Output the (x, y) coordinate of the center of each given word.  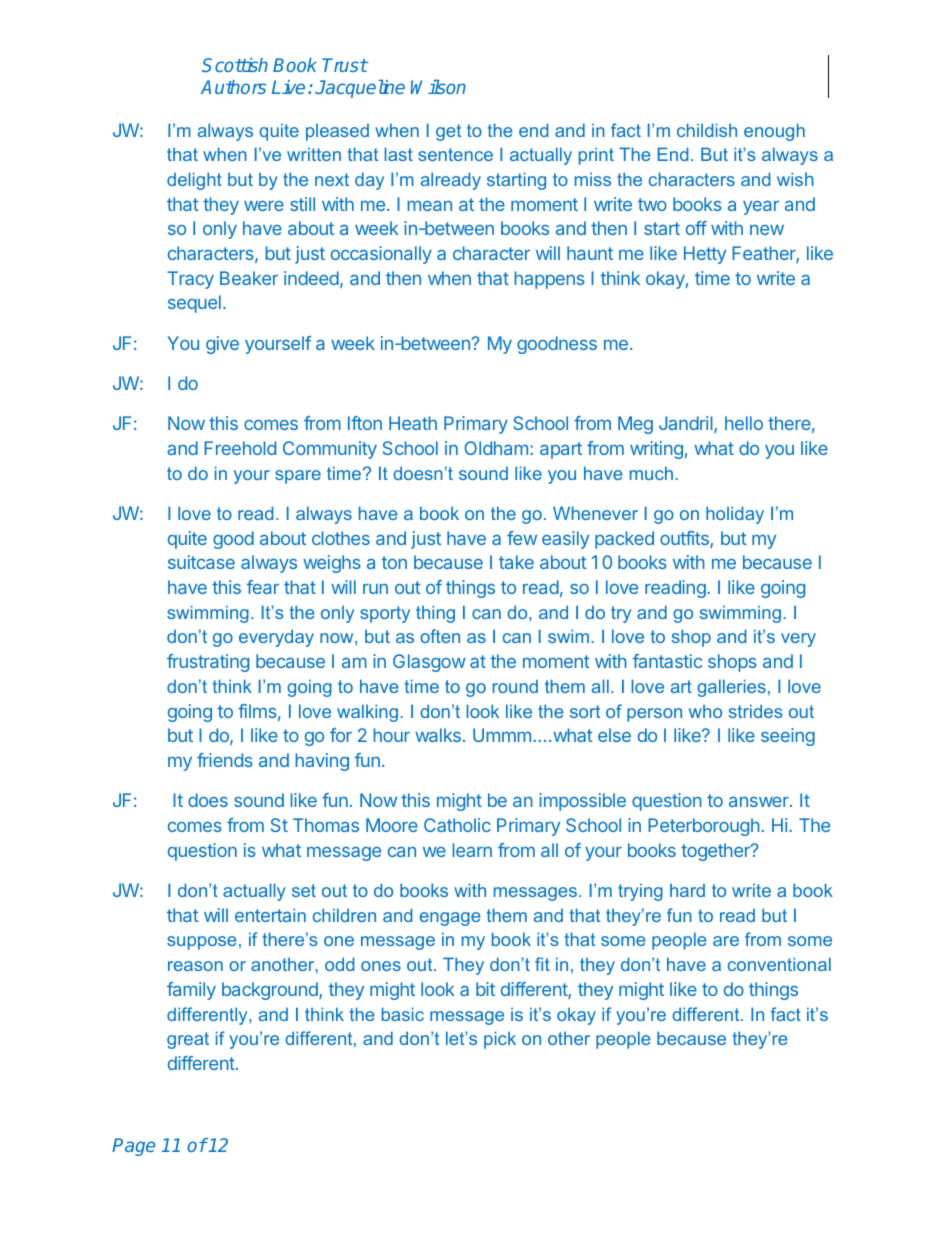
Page (133, 1147)
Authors (233, 87)
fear (263, 587)
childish (707, 130)
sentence (455, 154)
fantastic (667, 661)
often (440, 636)
